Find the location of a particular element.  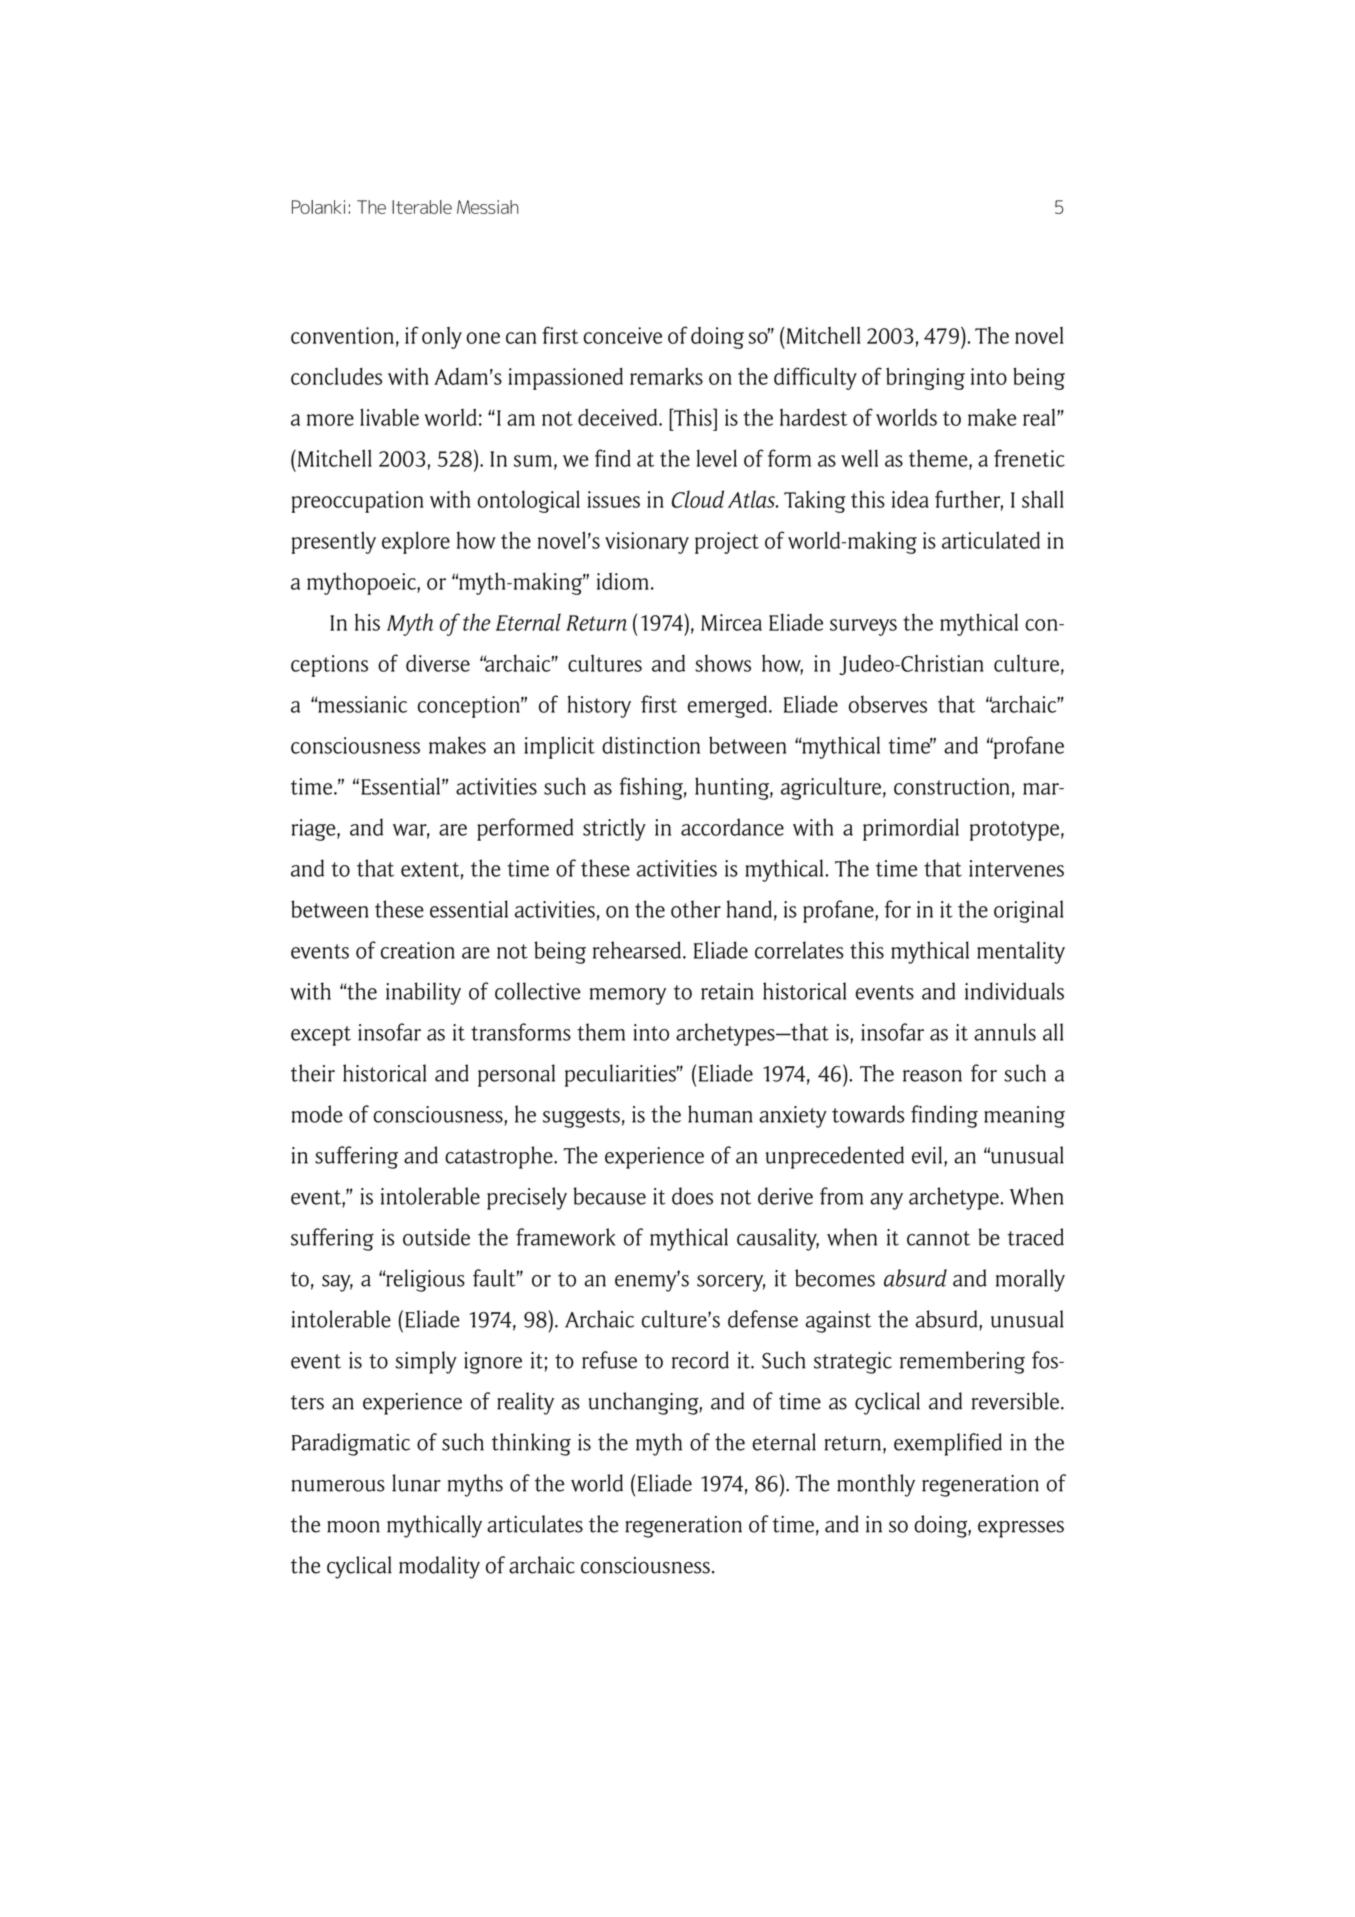

visionary is located at coordinates (647, 543).
